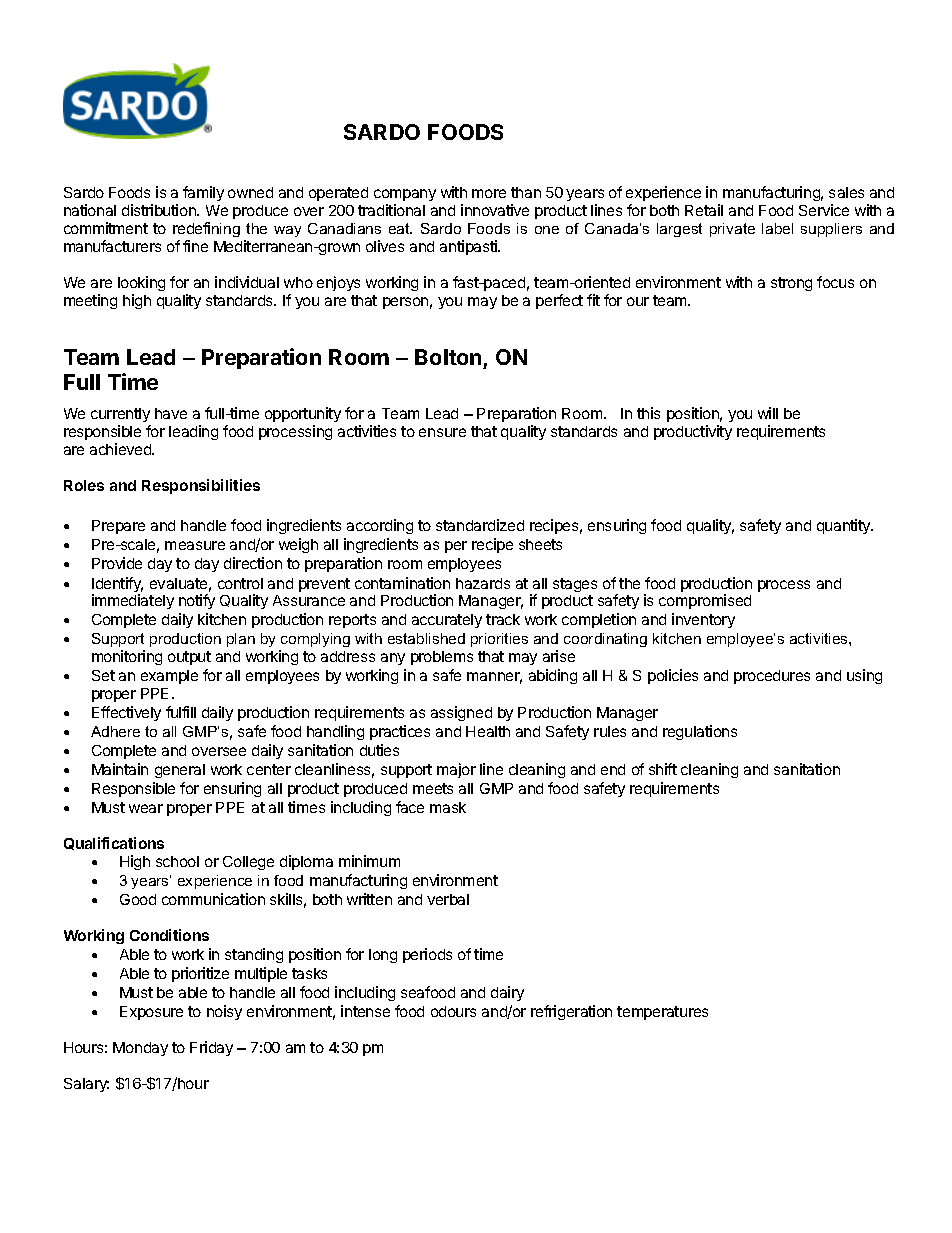 The height and width of the screenshot is (1233, 952). Describe the element at coordinates (453, 1011) in the screenshot. I see `odours` at that location.
